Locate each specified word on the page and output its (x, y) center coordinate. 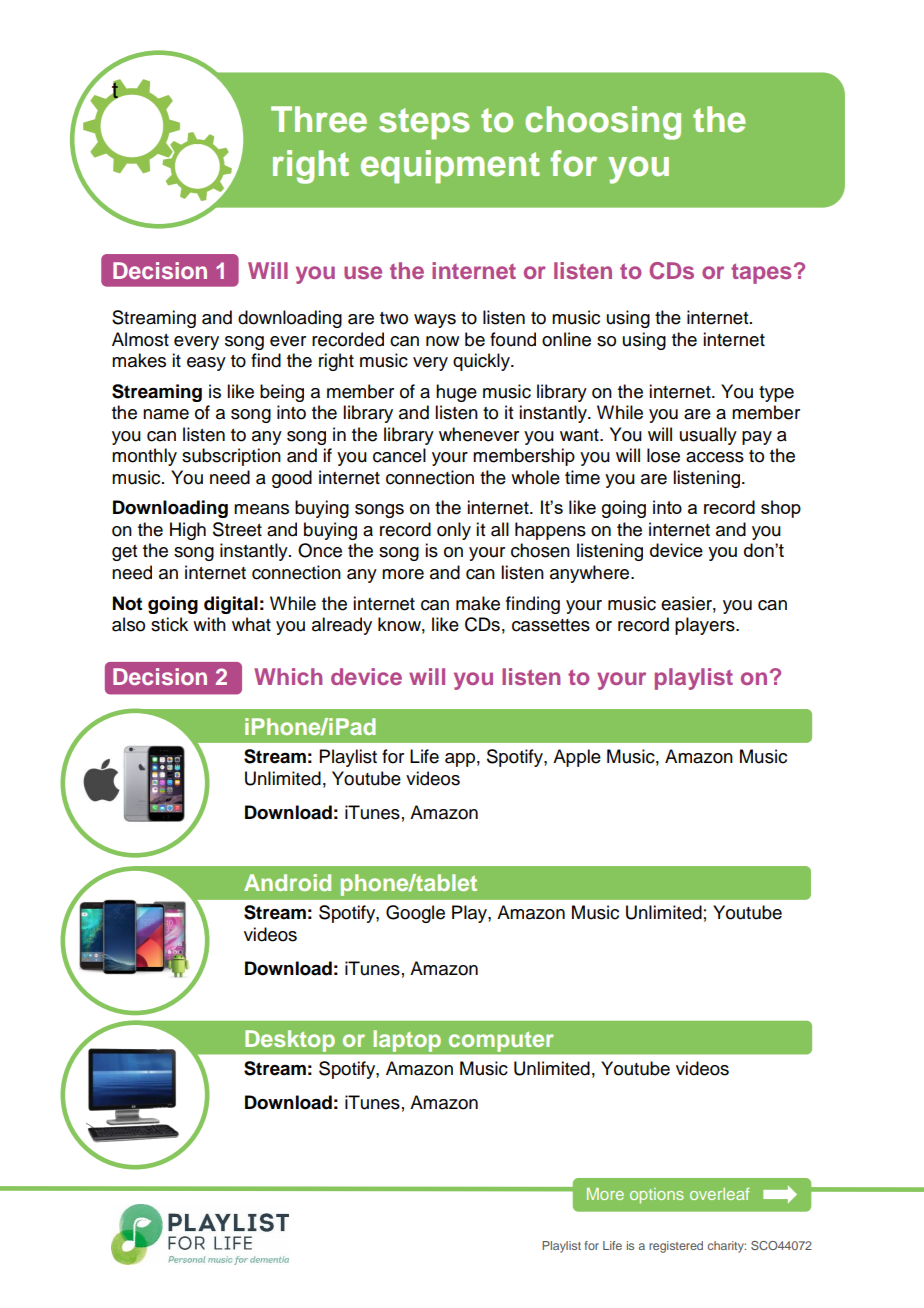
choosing (603, 123)
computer (501, 1042)
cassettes (551, 625)
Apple (577, 758)
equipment (450, 167)
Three (319, 119)
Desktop (290, 1041)
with (209, 624)
